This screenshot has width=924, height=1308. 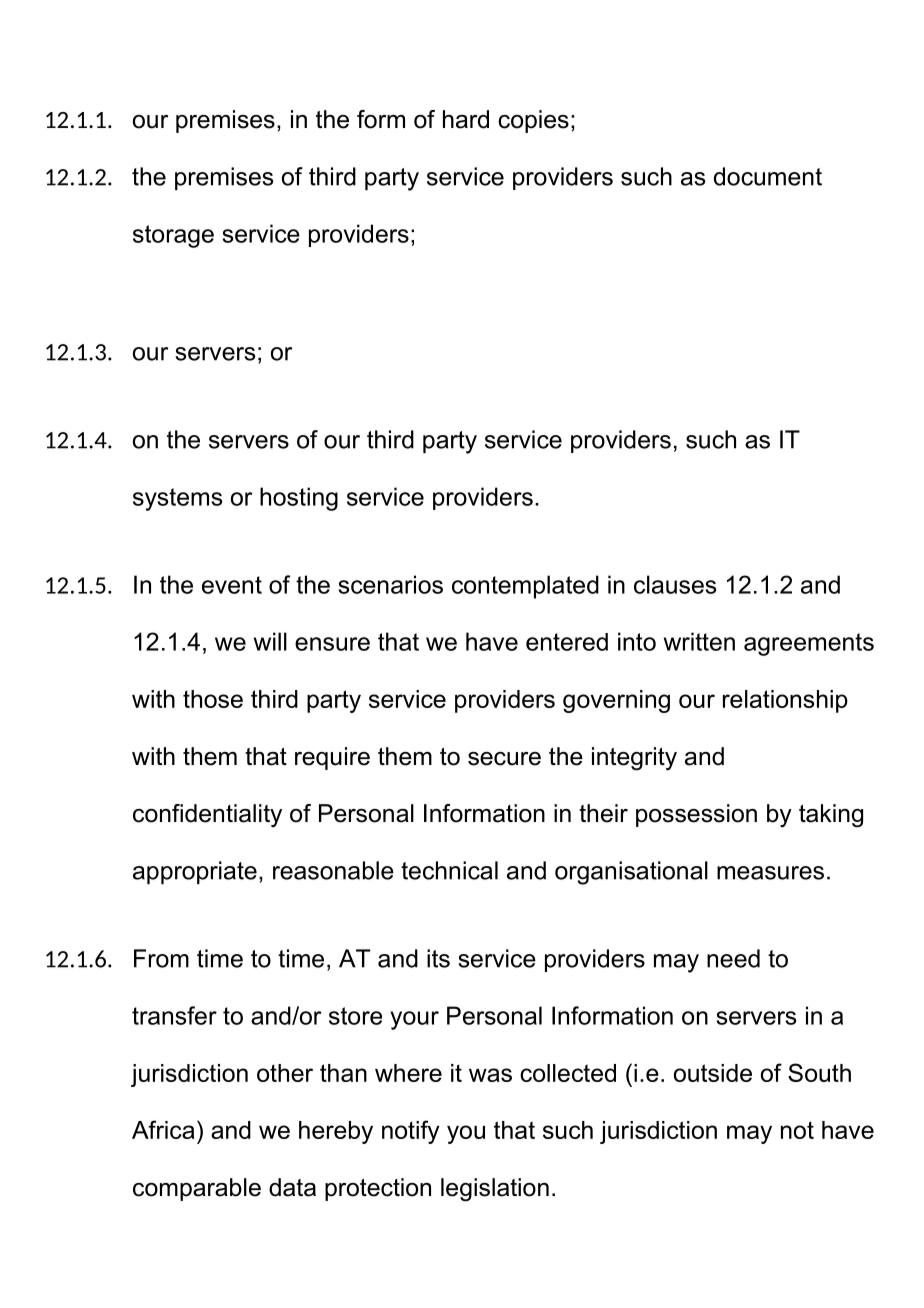 What do you see at coordinates (270, 641) in the screenshot?
I see `will` at bounding box center [270, 641].
